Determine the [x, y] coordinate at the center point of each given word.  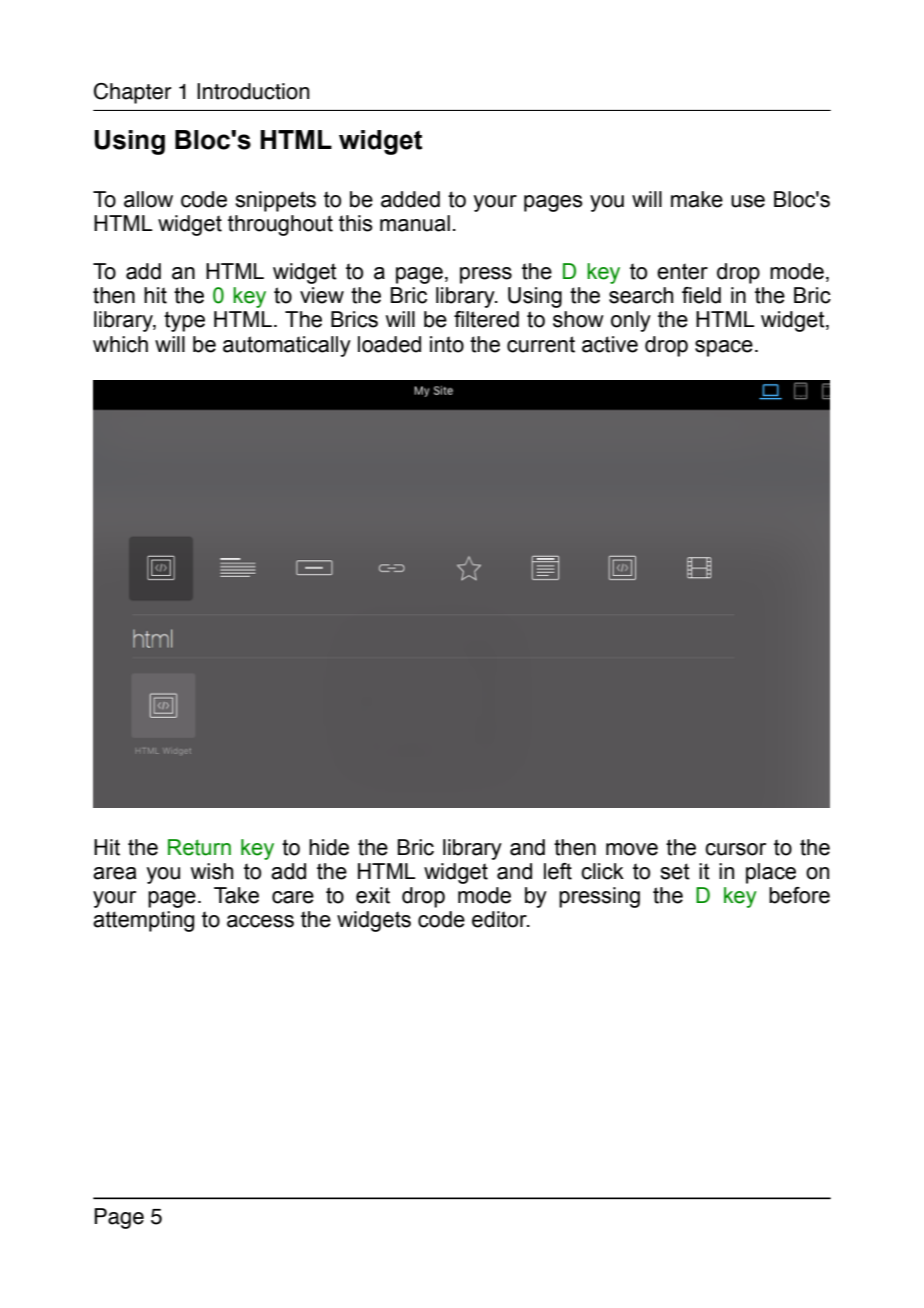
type [184, 321]
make [697, 199]
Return [199, 847]
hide [329, 847]
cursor [735, 849]
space [724, 348]
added [410, 199]
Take [236, 895]
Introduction [253, 91]
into [447, 344]
